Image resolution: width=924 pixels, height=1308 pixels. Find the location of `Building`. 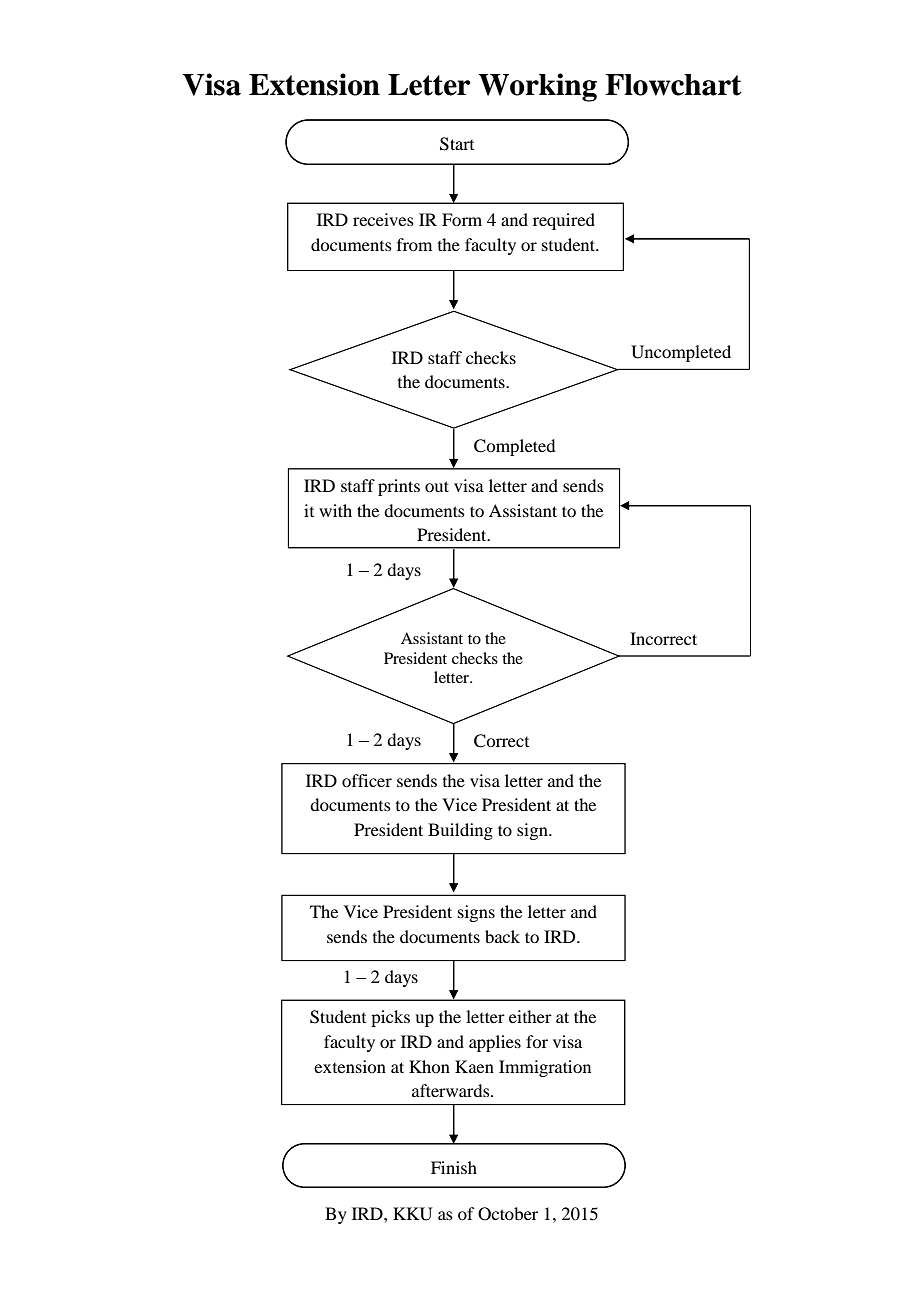

Building is located at coordinates (460, 831).
